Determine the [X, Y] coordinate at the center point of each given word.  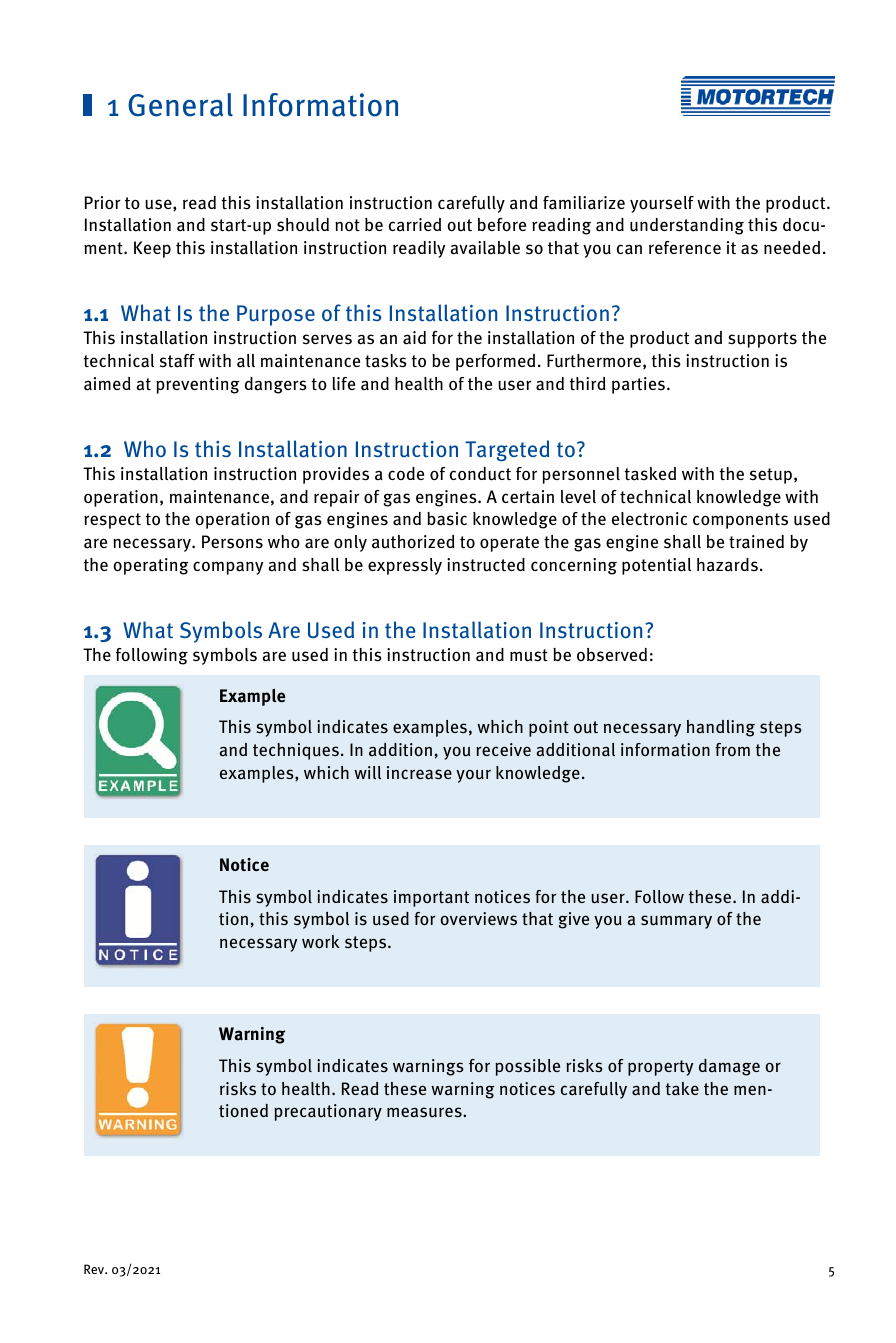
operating [151, 566]
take [682, 1089]
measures [425, 1112]
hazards [727, 565]
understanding [687, 226]
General [180, 105]
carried [415, 225]
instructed [486, 565]
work [321, 941]
